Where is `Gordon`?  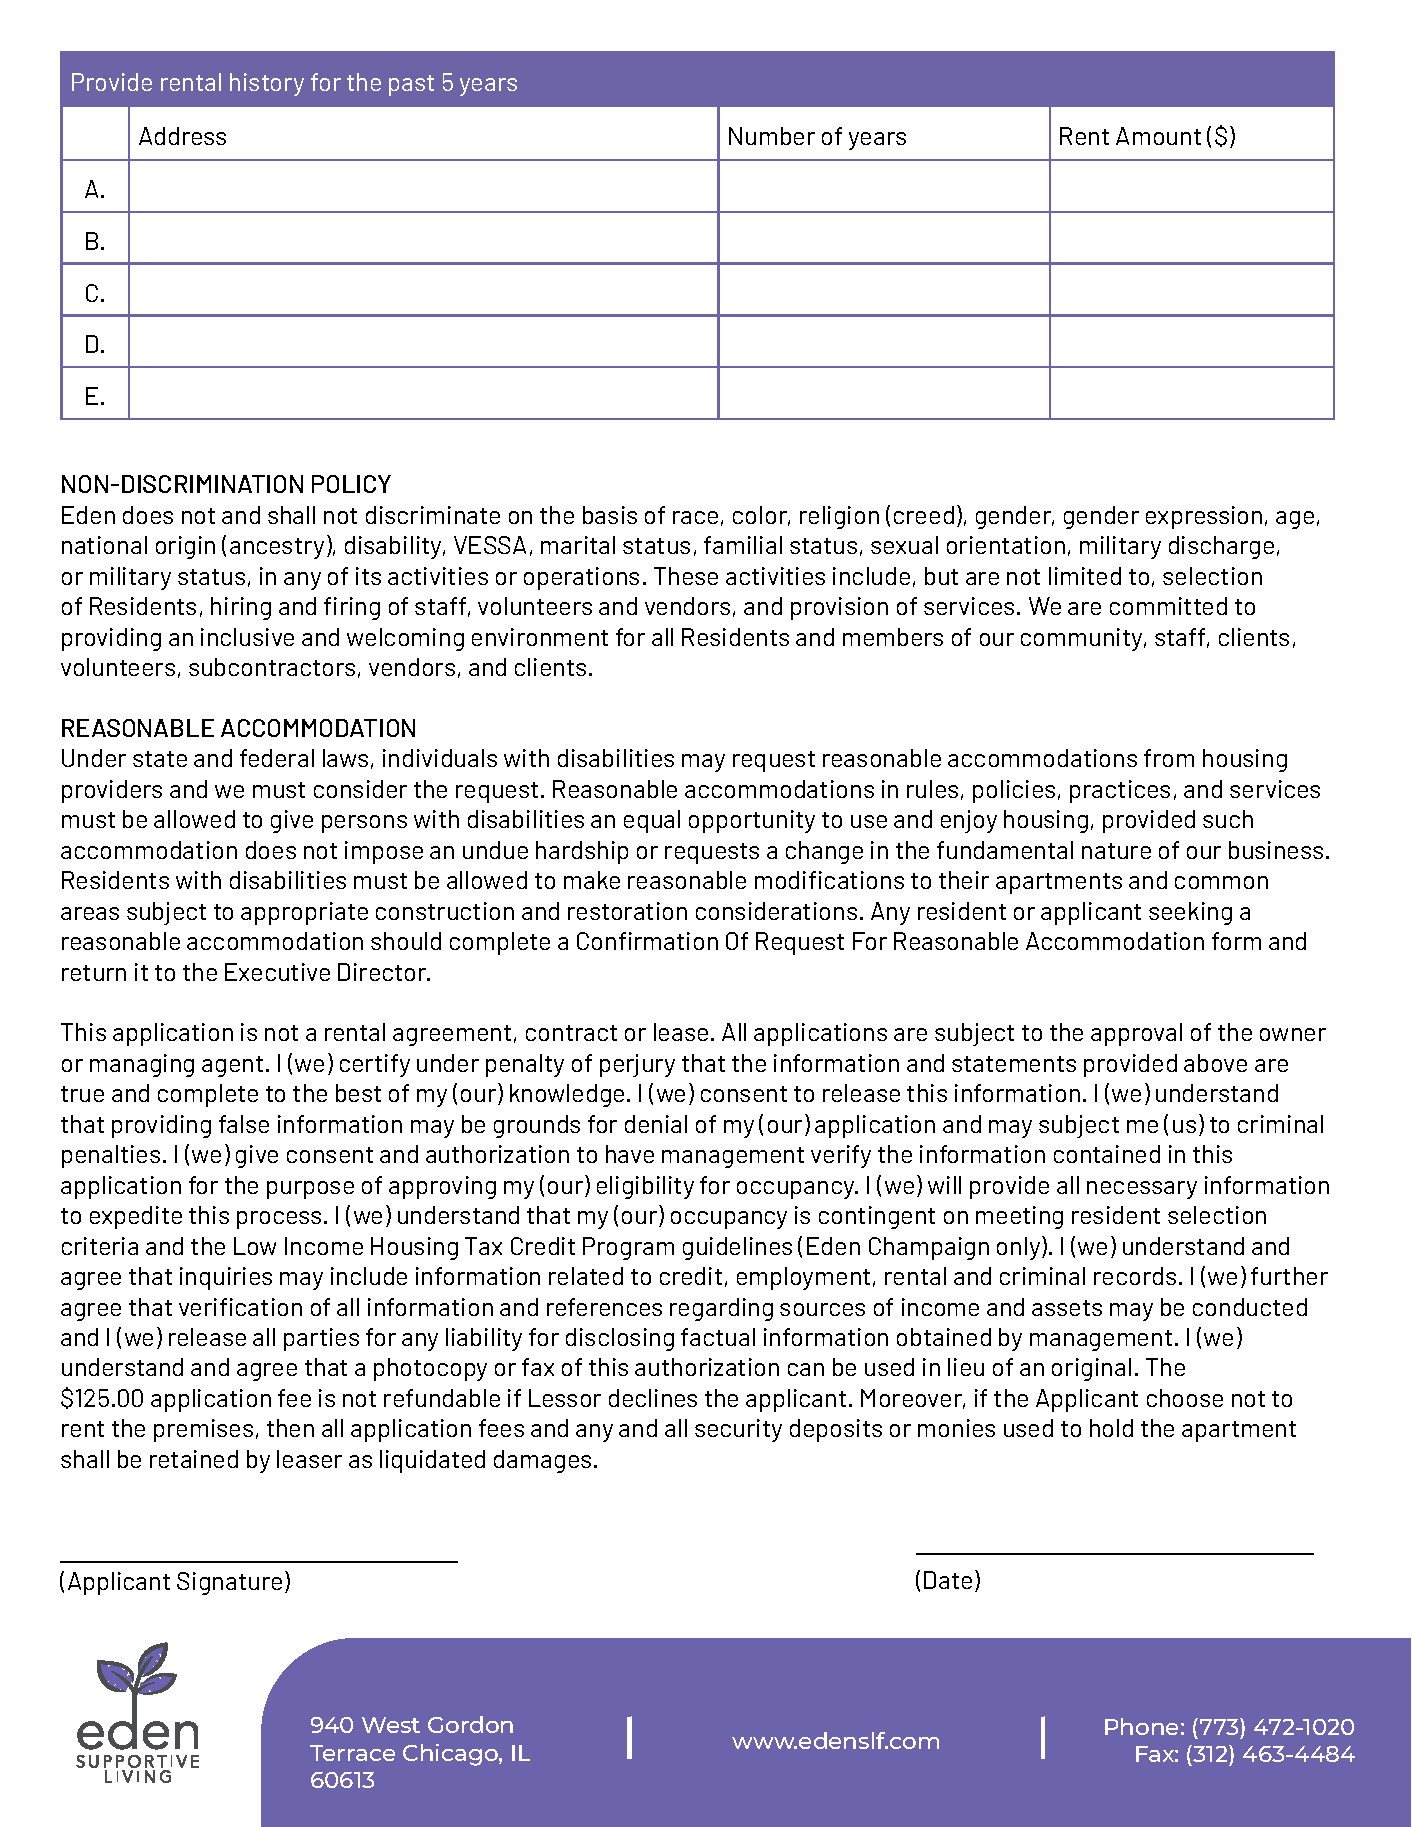 Gordon is located at coordinates (470, 1724).
